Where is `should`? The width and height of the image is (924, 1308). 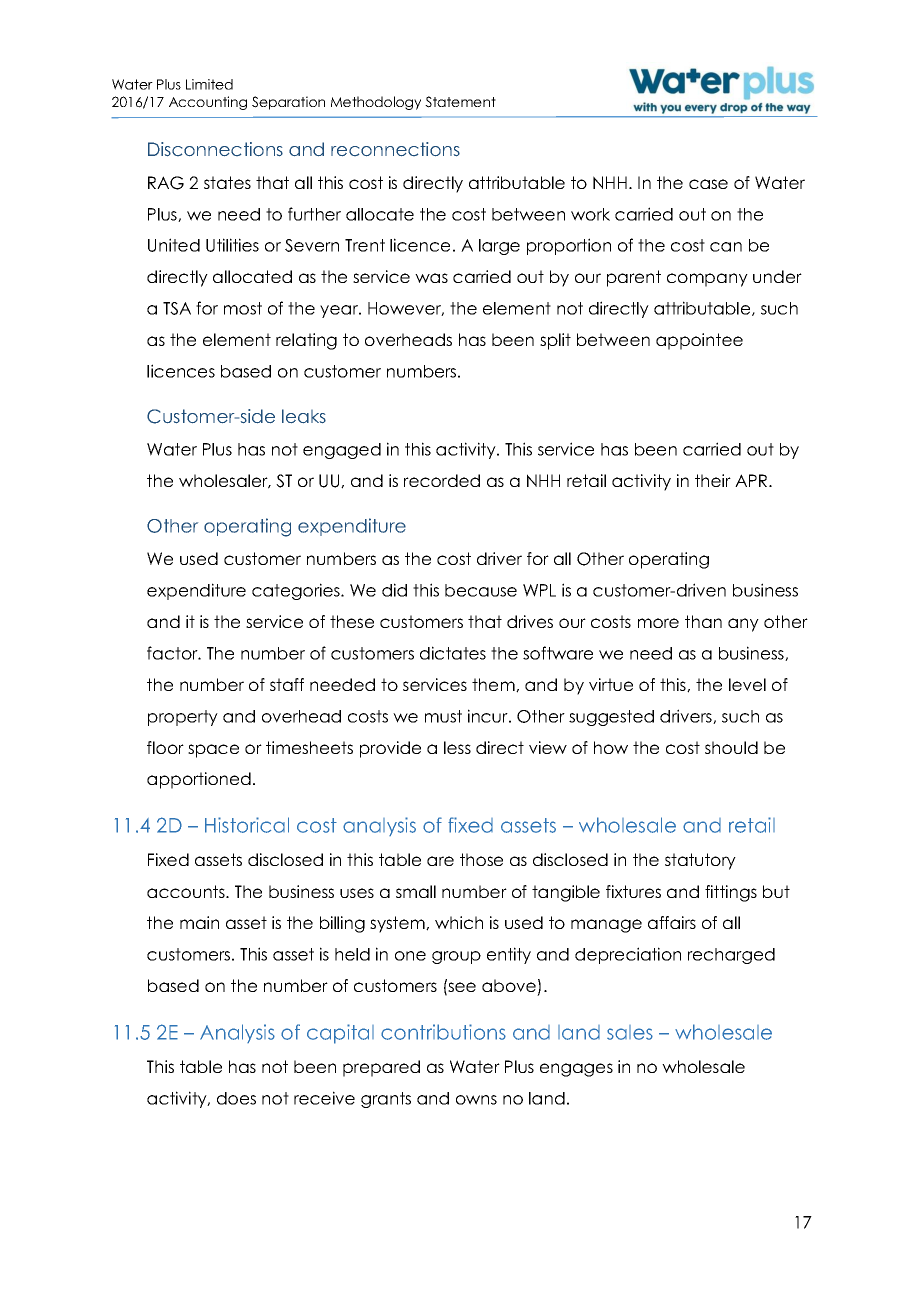
should is located at coordinates (731, 747).
